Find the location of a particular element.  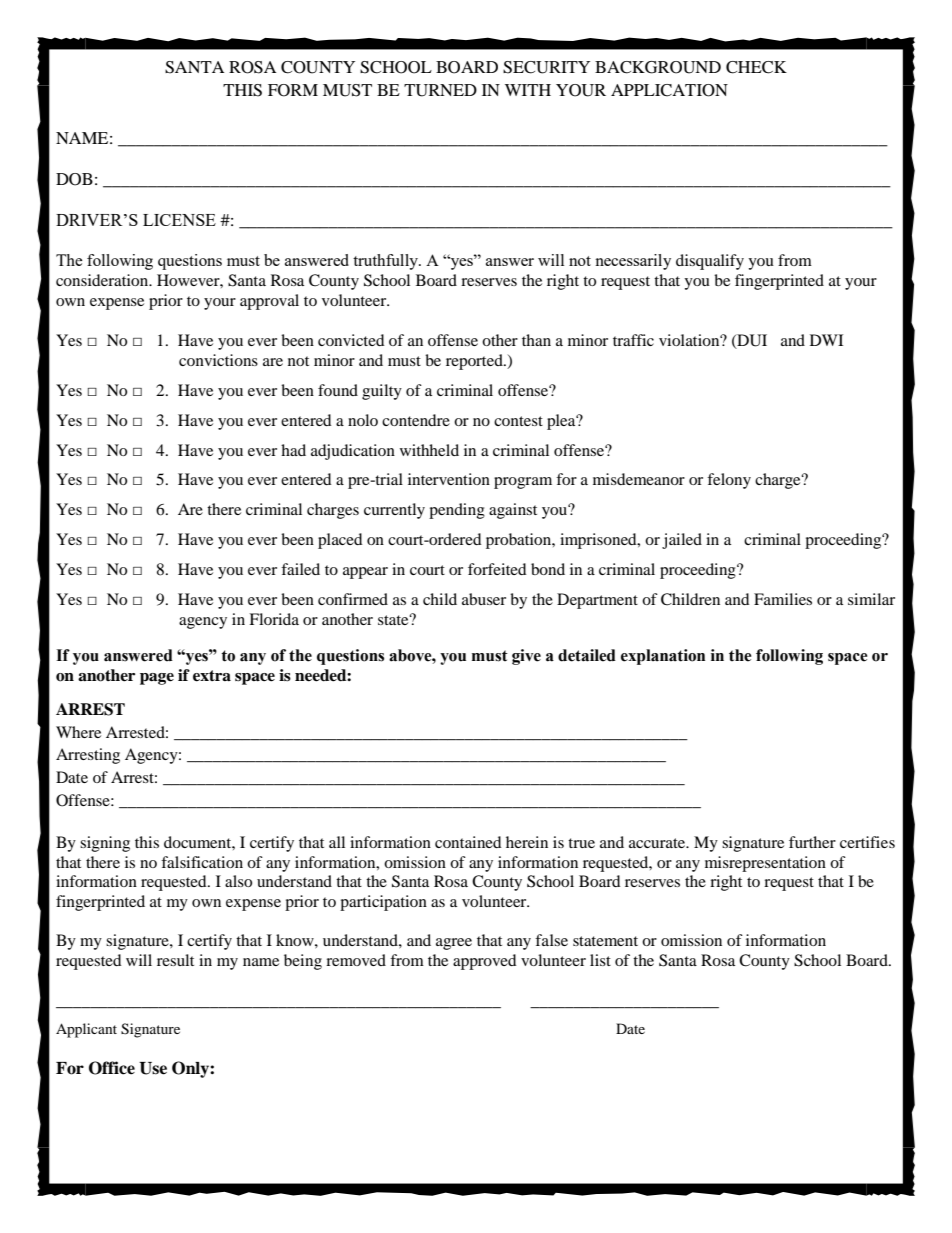

contest is located at coordinates (518, 421).
